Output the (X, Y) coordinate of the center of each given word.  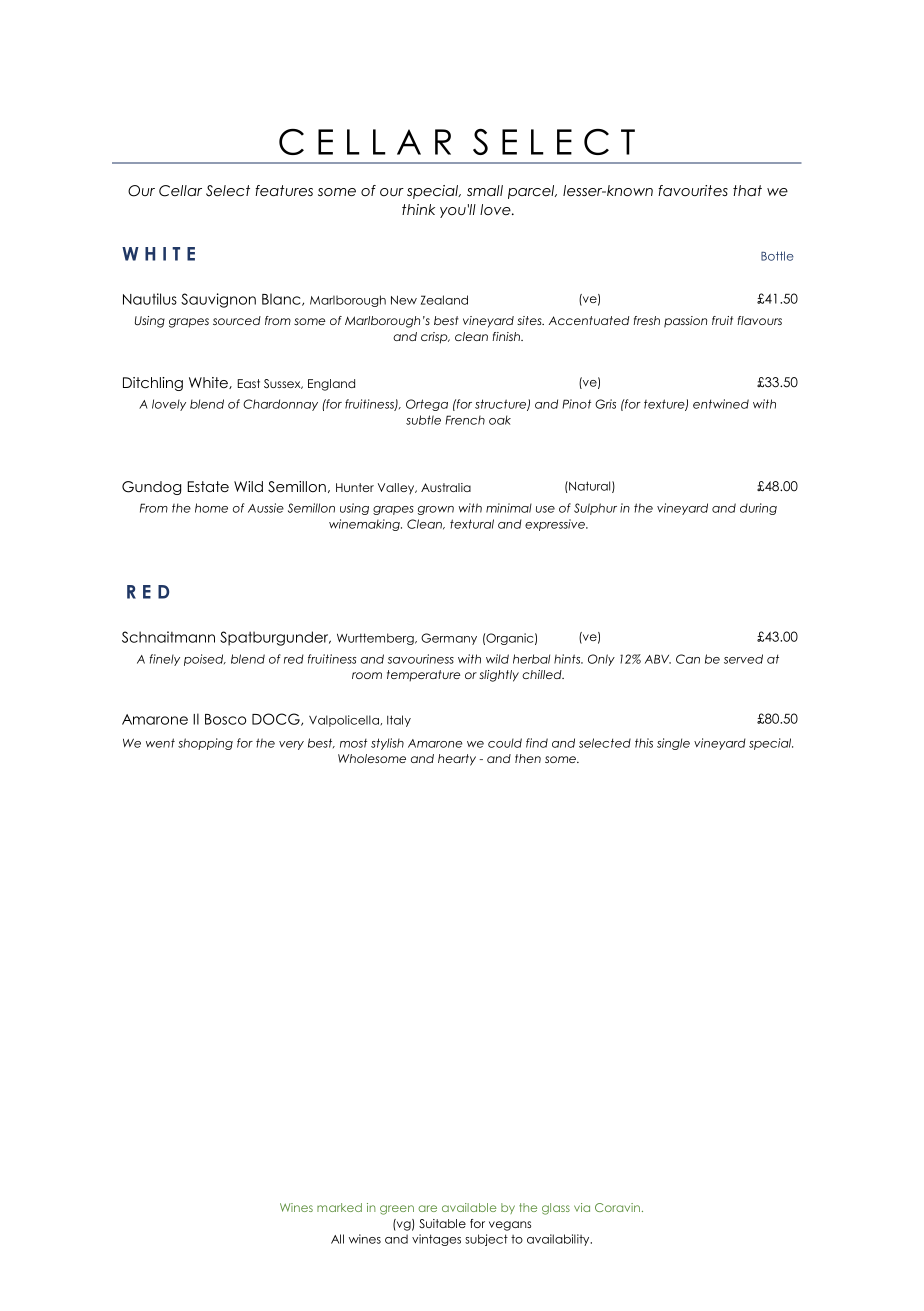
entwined (721, 404)
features (284, 190)
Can (688, 659)
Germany (449, 639)
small (485, 190)
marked (339, 1207)
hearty (457, 760)
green (397, 1210)
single (673, 744)
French (465, 420)
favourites (693, 190)
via (582, 1207)
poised (205, 660)
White (209, 383)
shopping (205, 744)
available (469, 1207)
